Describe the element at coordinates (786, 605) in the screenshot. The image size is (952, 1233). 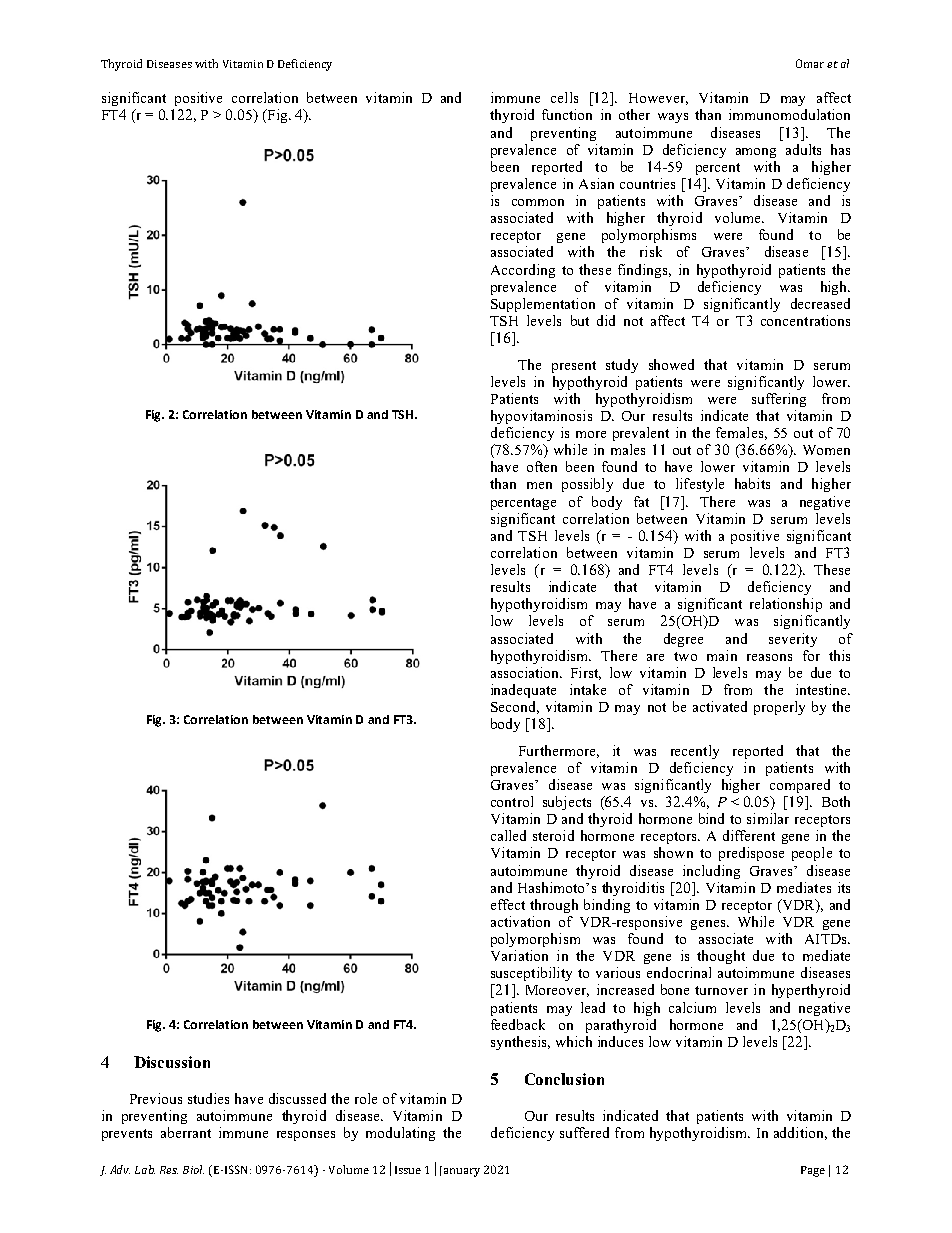
I see `relationship` at that location.
